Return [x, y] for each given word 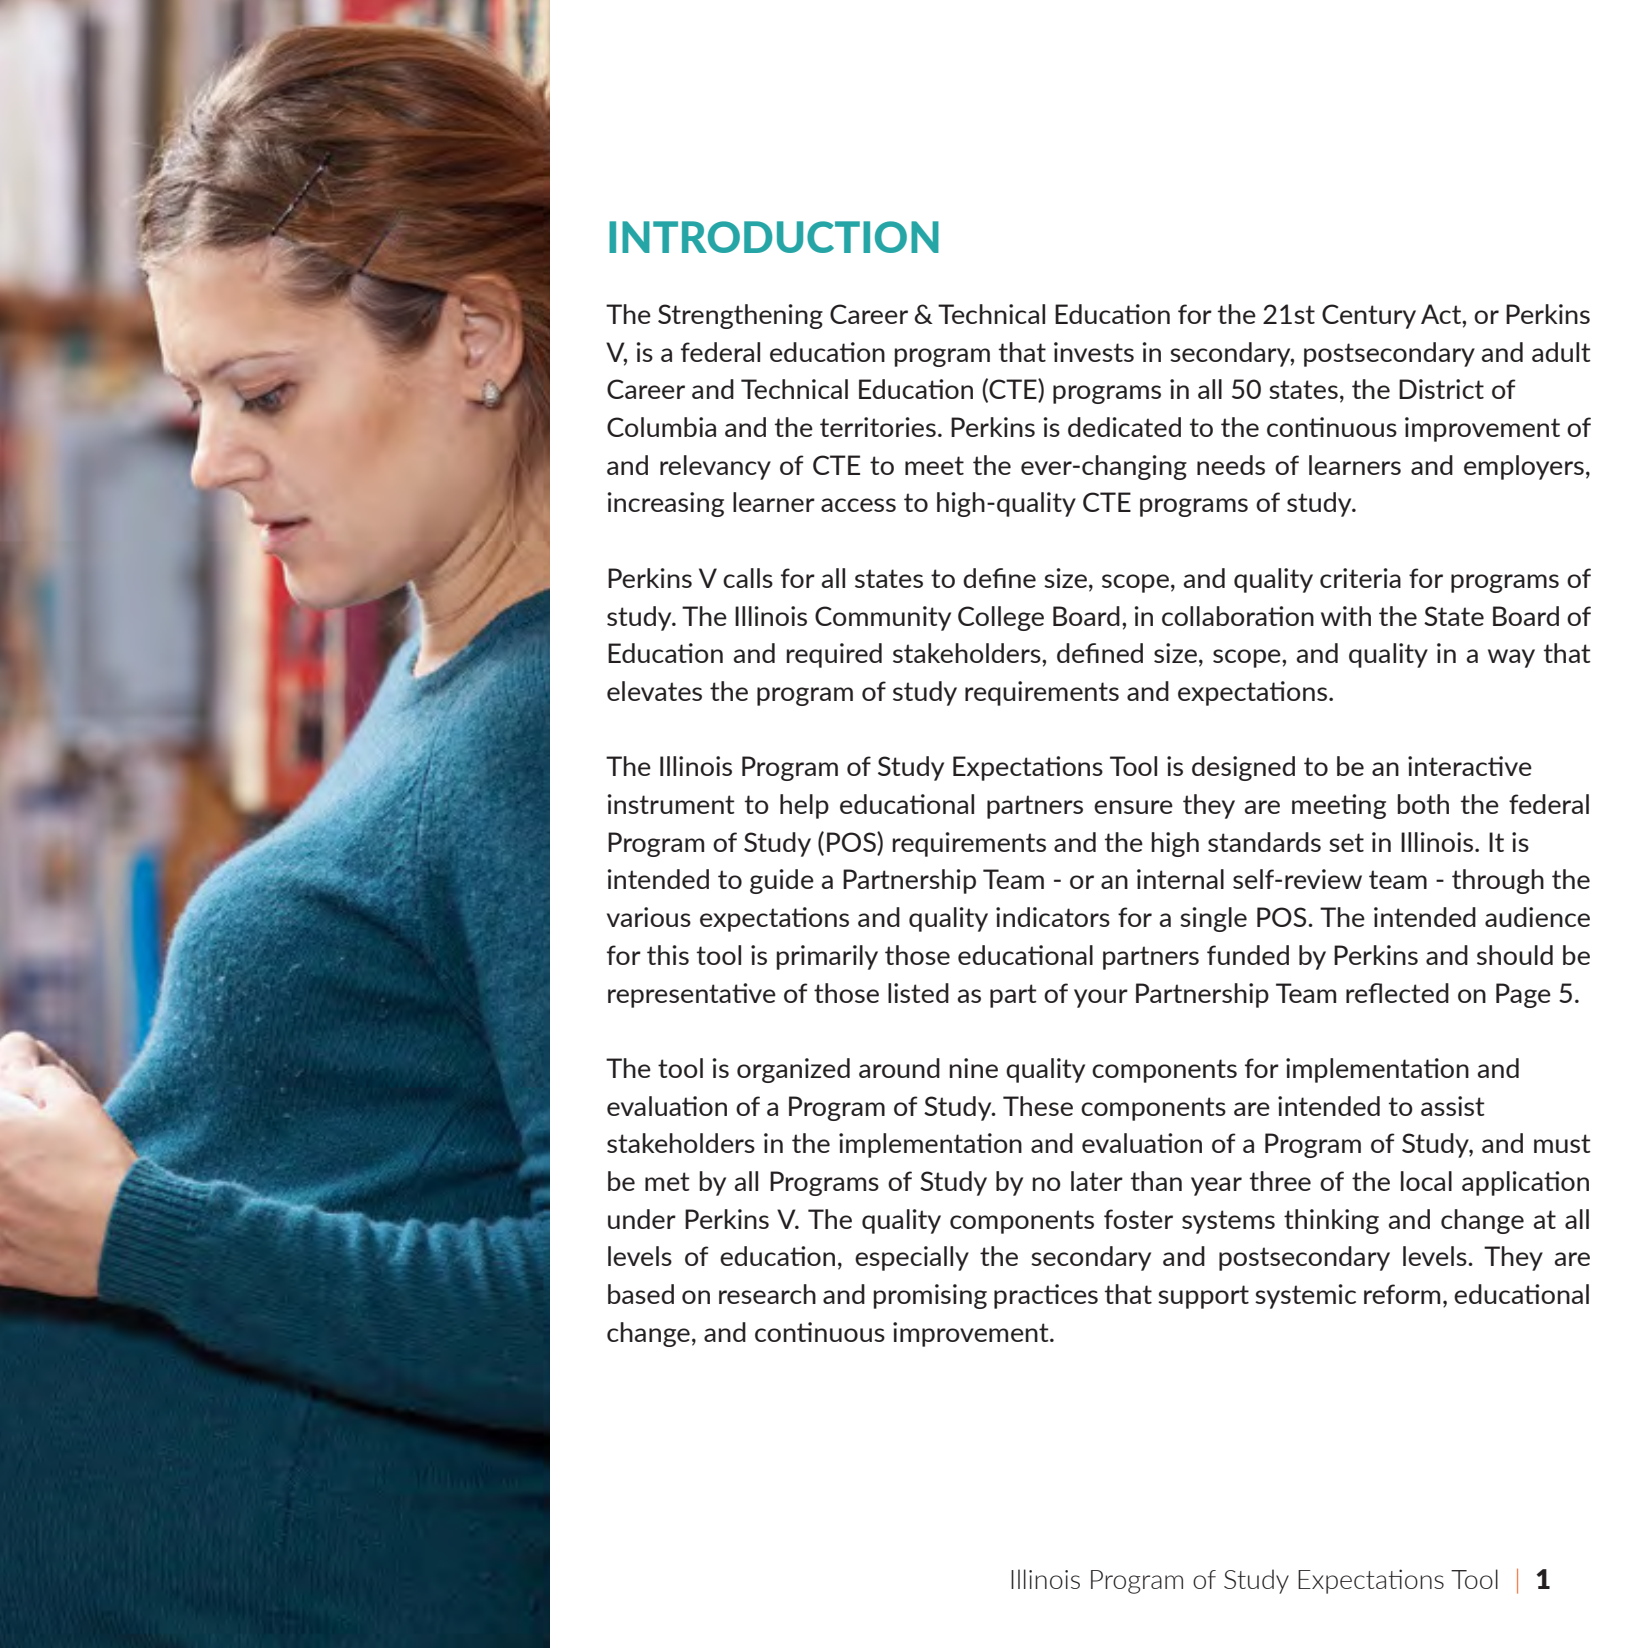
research [767, 1294]
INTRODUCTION [774, 237]
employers [1524, 467]
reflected [1397, 993]
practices [1046, 1296]
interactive [1470, 766]
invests [1094, 352]
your [1101, 998]
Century [1369, 316]
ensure [1133, 807]
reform [1402, 1294]
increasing [666, 504]
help [804, 806]
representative [692, 995]
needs [1231, 465]
